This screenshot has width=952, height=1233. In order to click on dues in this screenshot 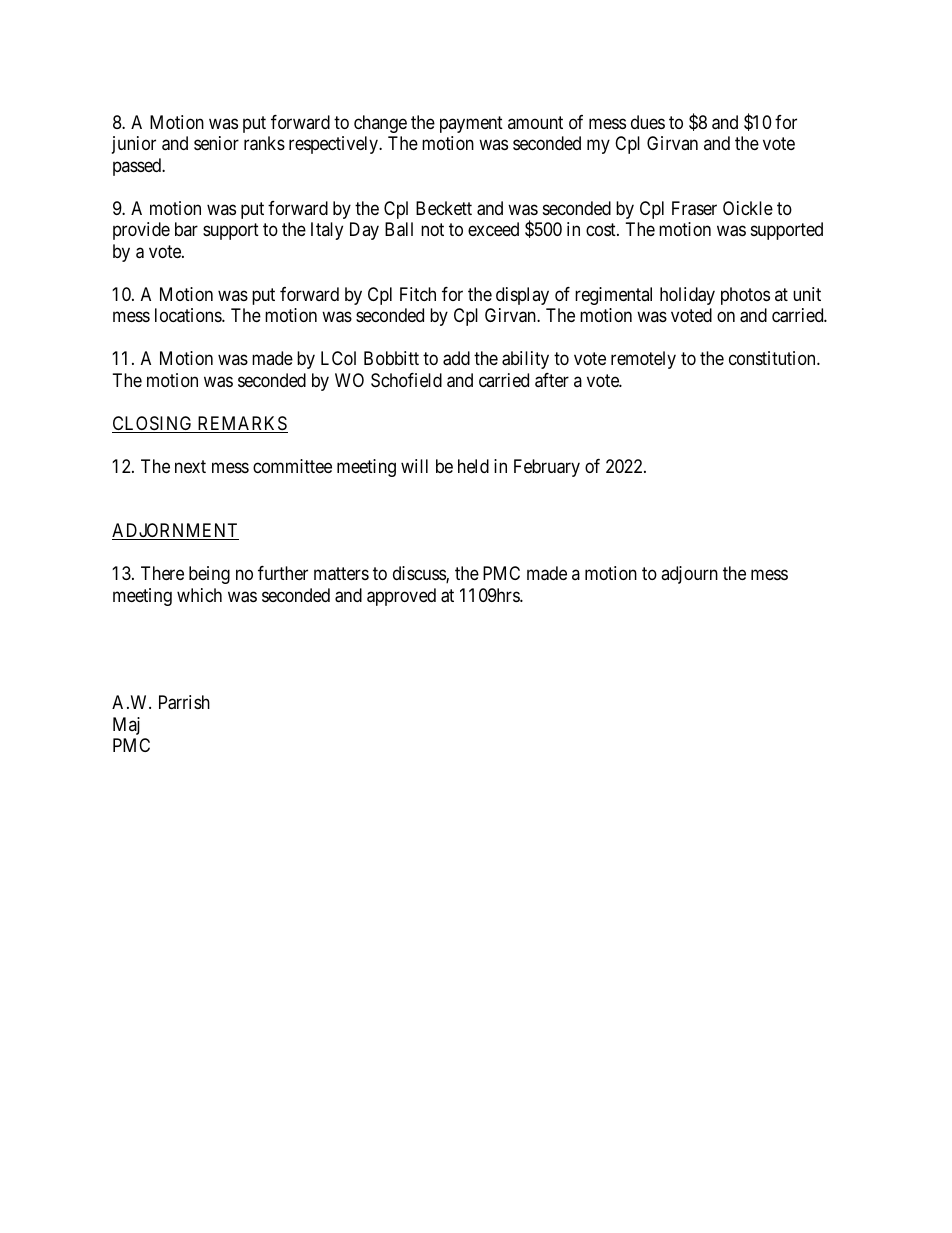, I will do `click(648, 122)`.
